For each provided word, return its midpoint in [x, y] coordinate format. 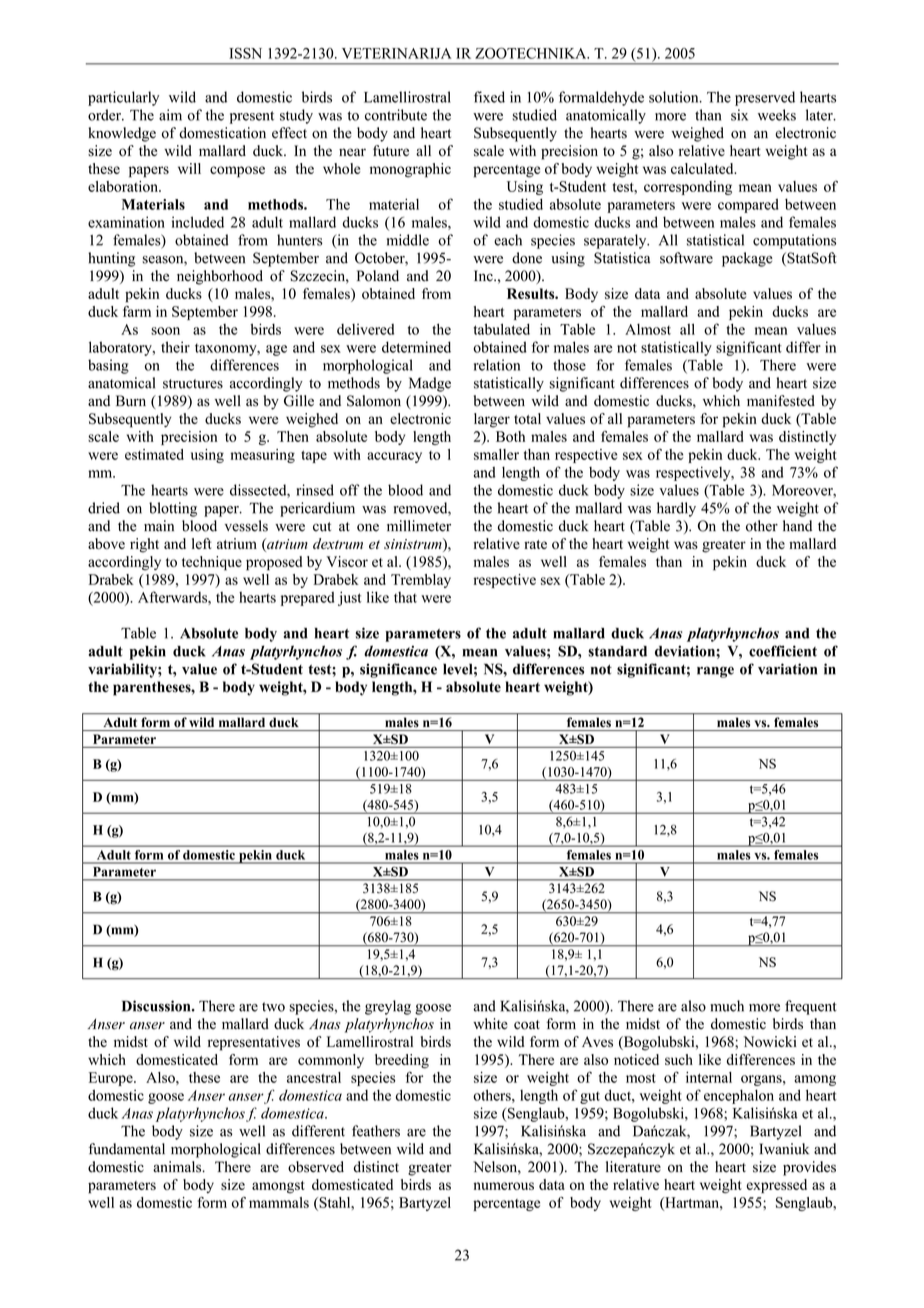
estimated [154, 454]
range [715, 672]
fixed [489, 97]
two [273, 1007]
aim [170, 115]
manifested [781, 401]
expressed [776, 1186]
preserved [765, 98]
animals [178, 1167]
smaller [496, 454]
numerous [503, 1186]
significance [398, 670]
